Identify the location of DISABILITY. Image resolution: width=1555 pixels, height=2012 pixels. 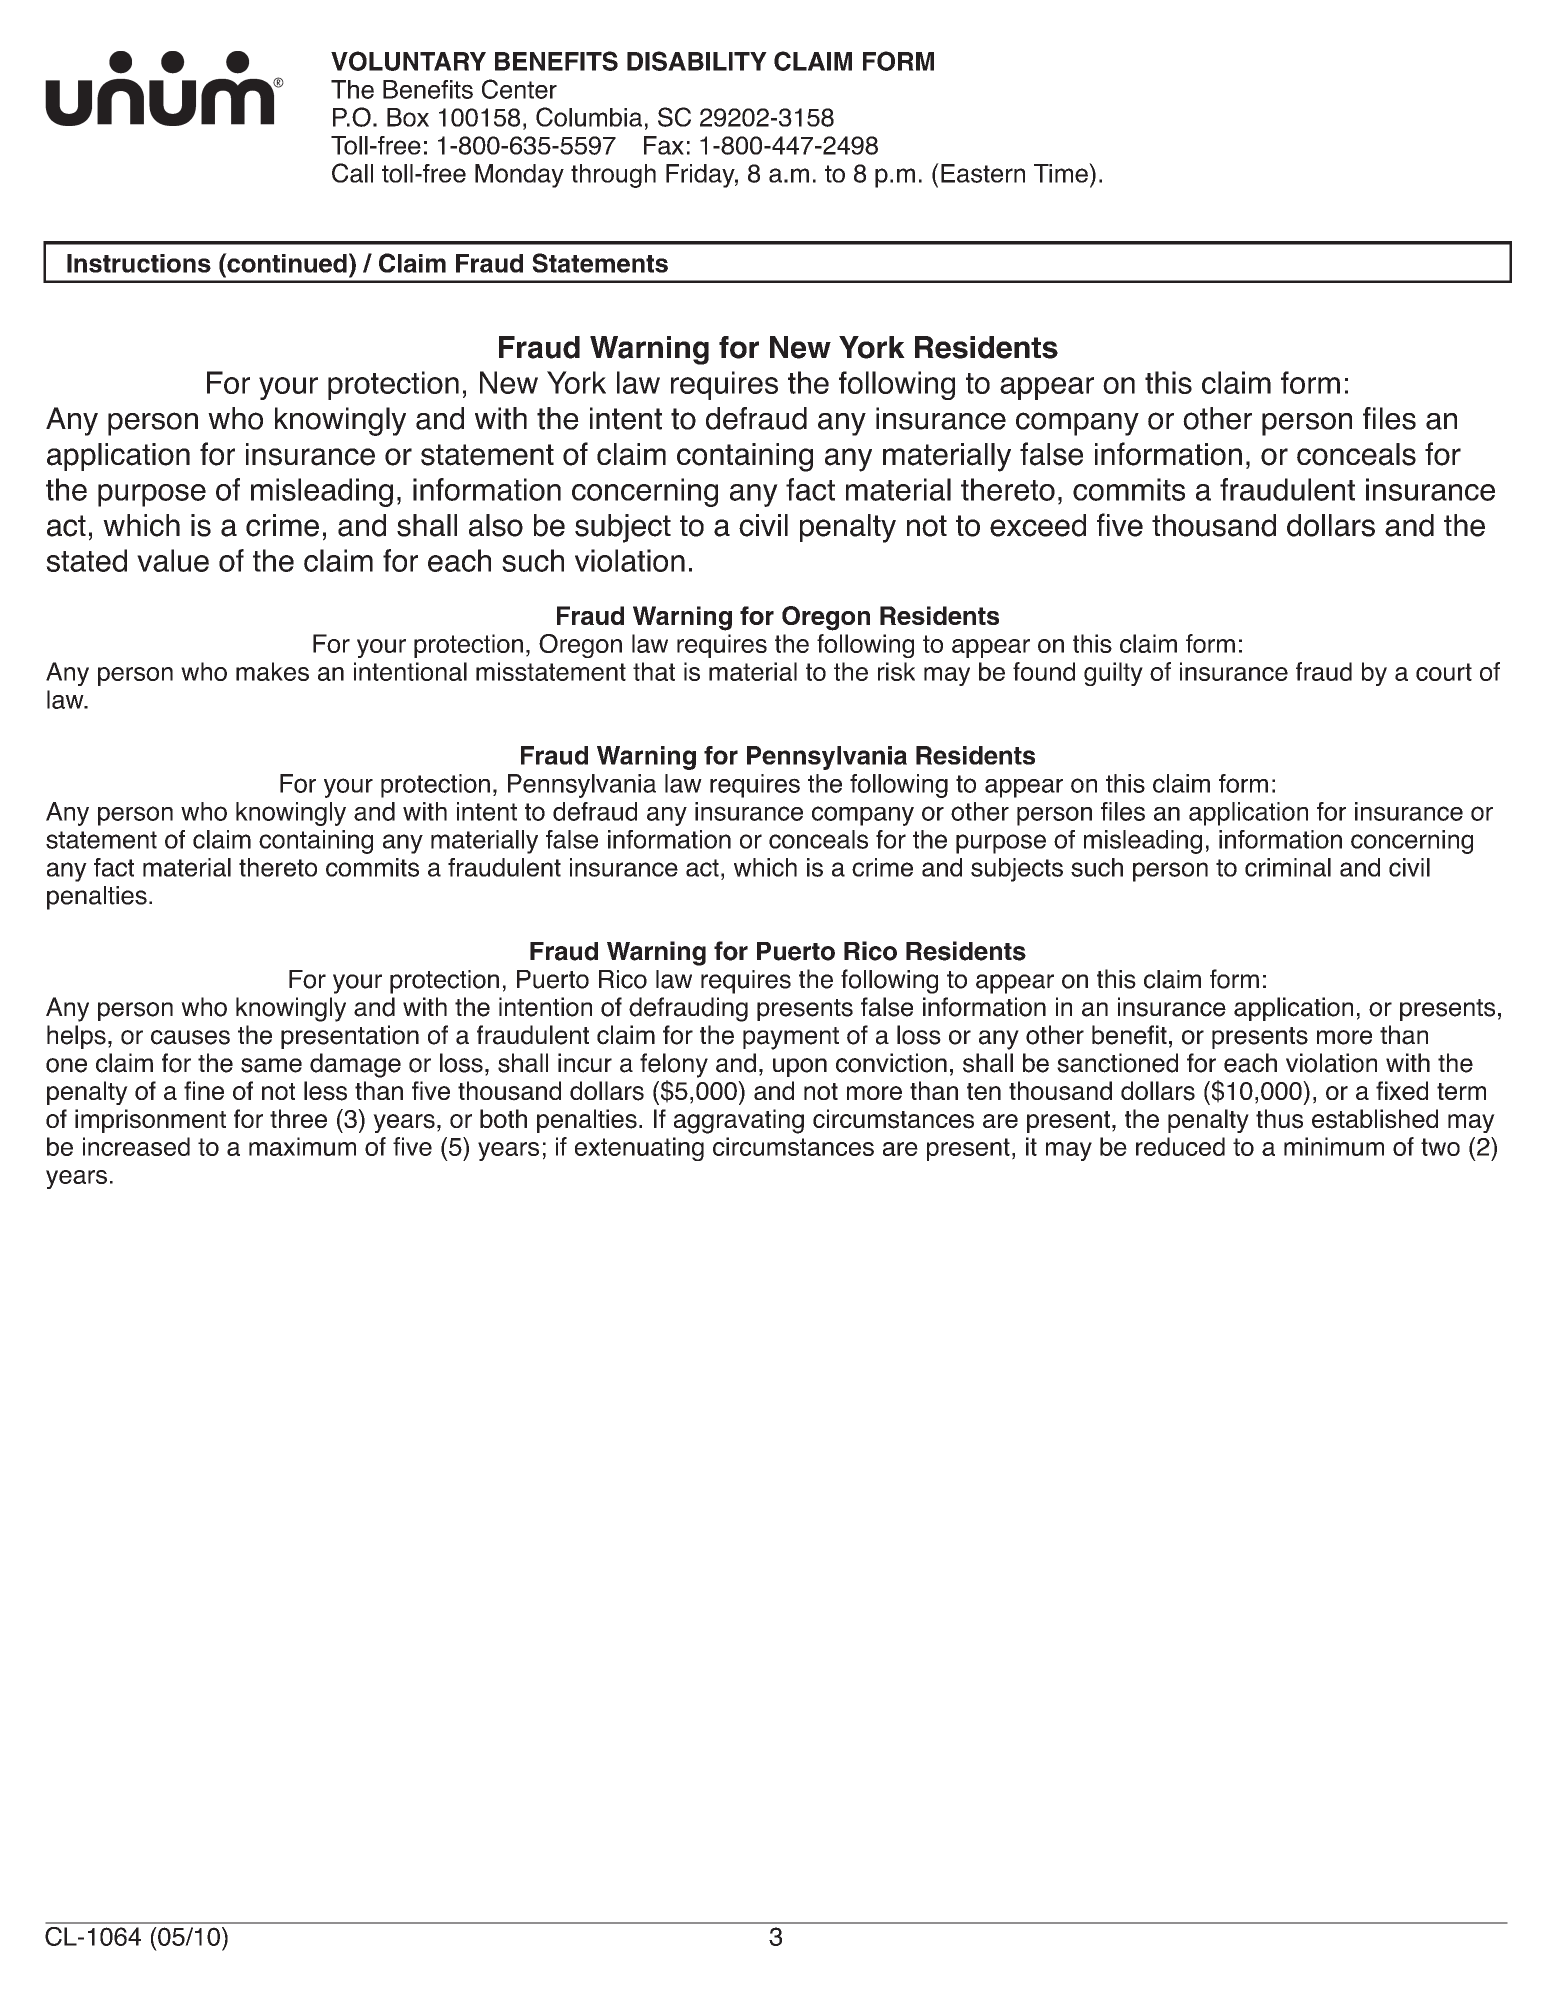
(697, 61).
